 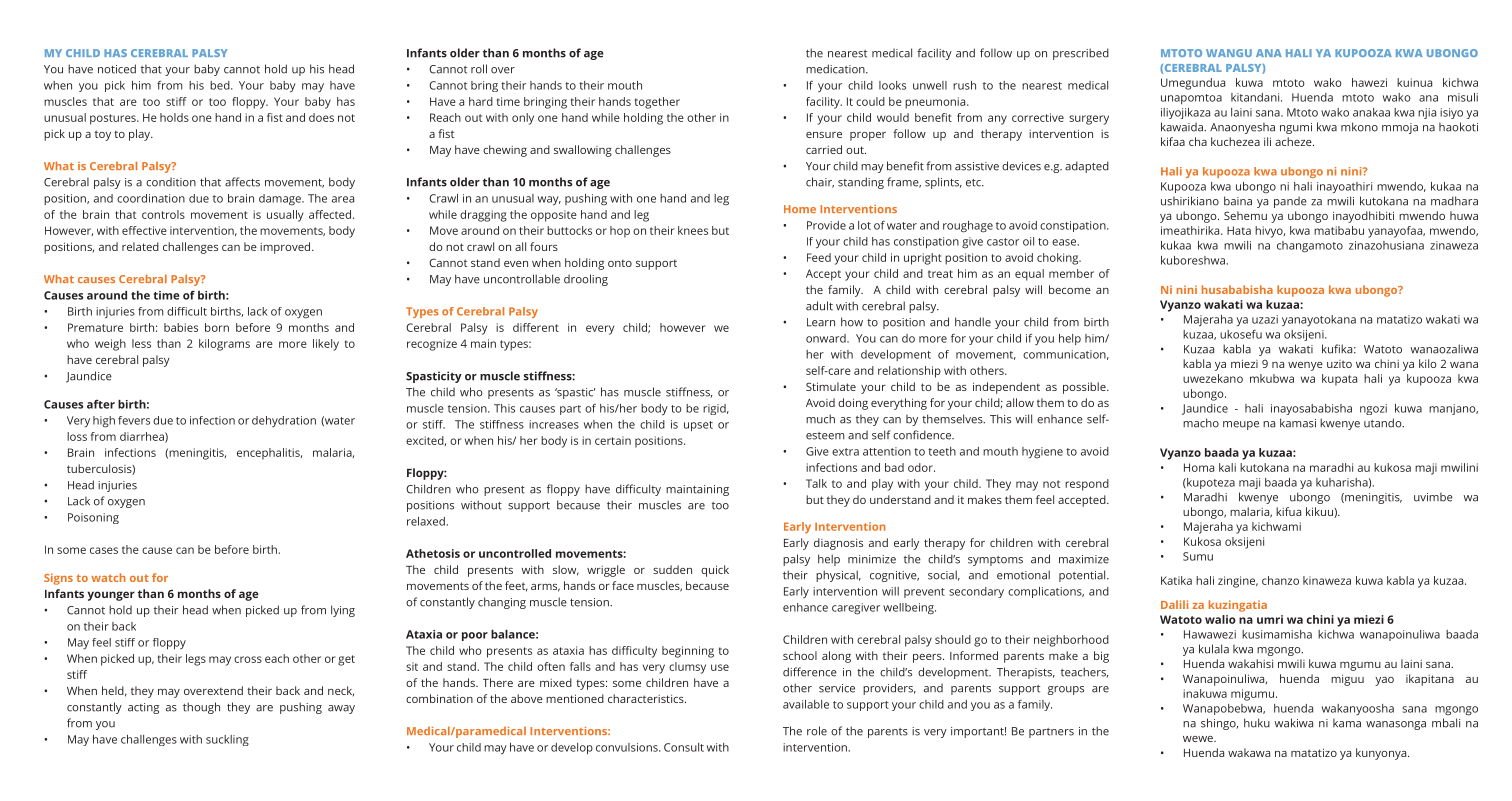 What do you see at coordinates (217, 327) in the document?
I see `born` at bounding box center [217, 327].
